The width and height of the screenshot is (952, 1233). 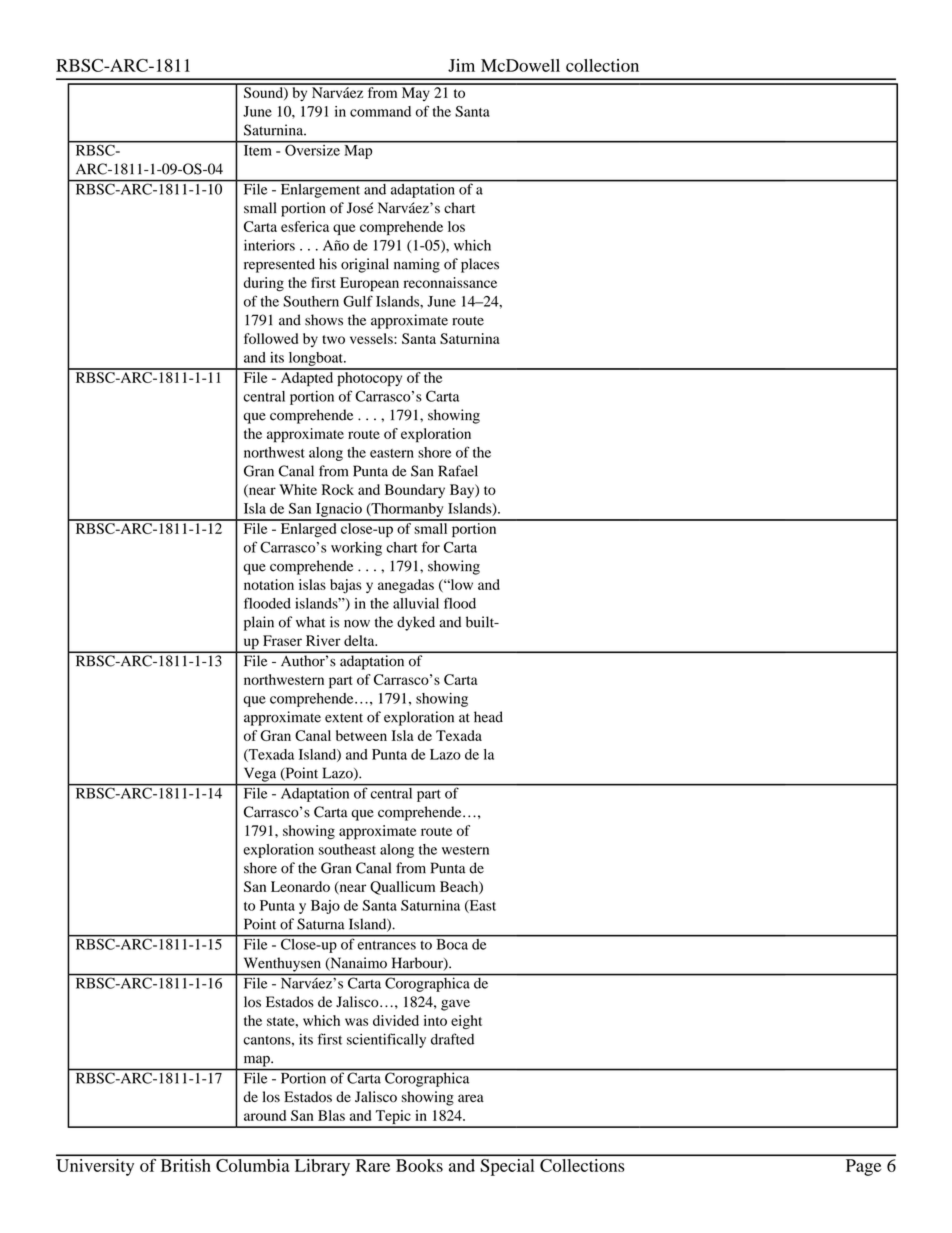 What do you see at coordinates (431, 547) in the screenshot?
I see `for` at bounding box center [431, 547].
